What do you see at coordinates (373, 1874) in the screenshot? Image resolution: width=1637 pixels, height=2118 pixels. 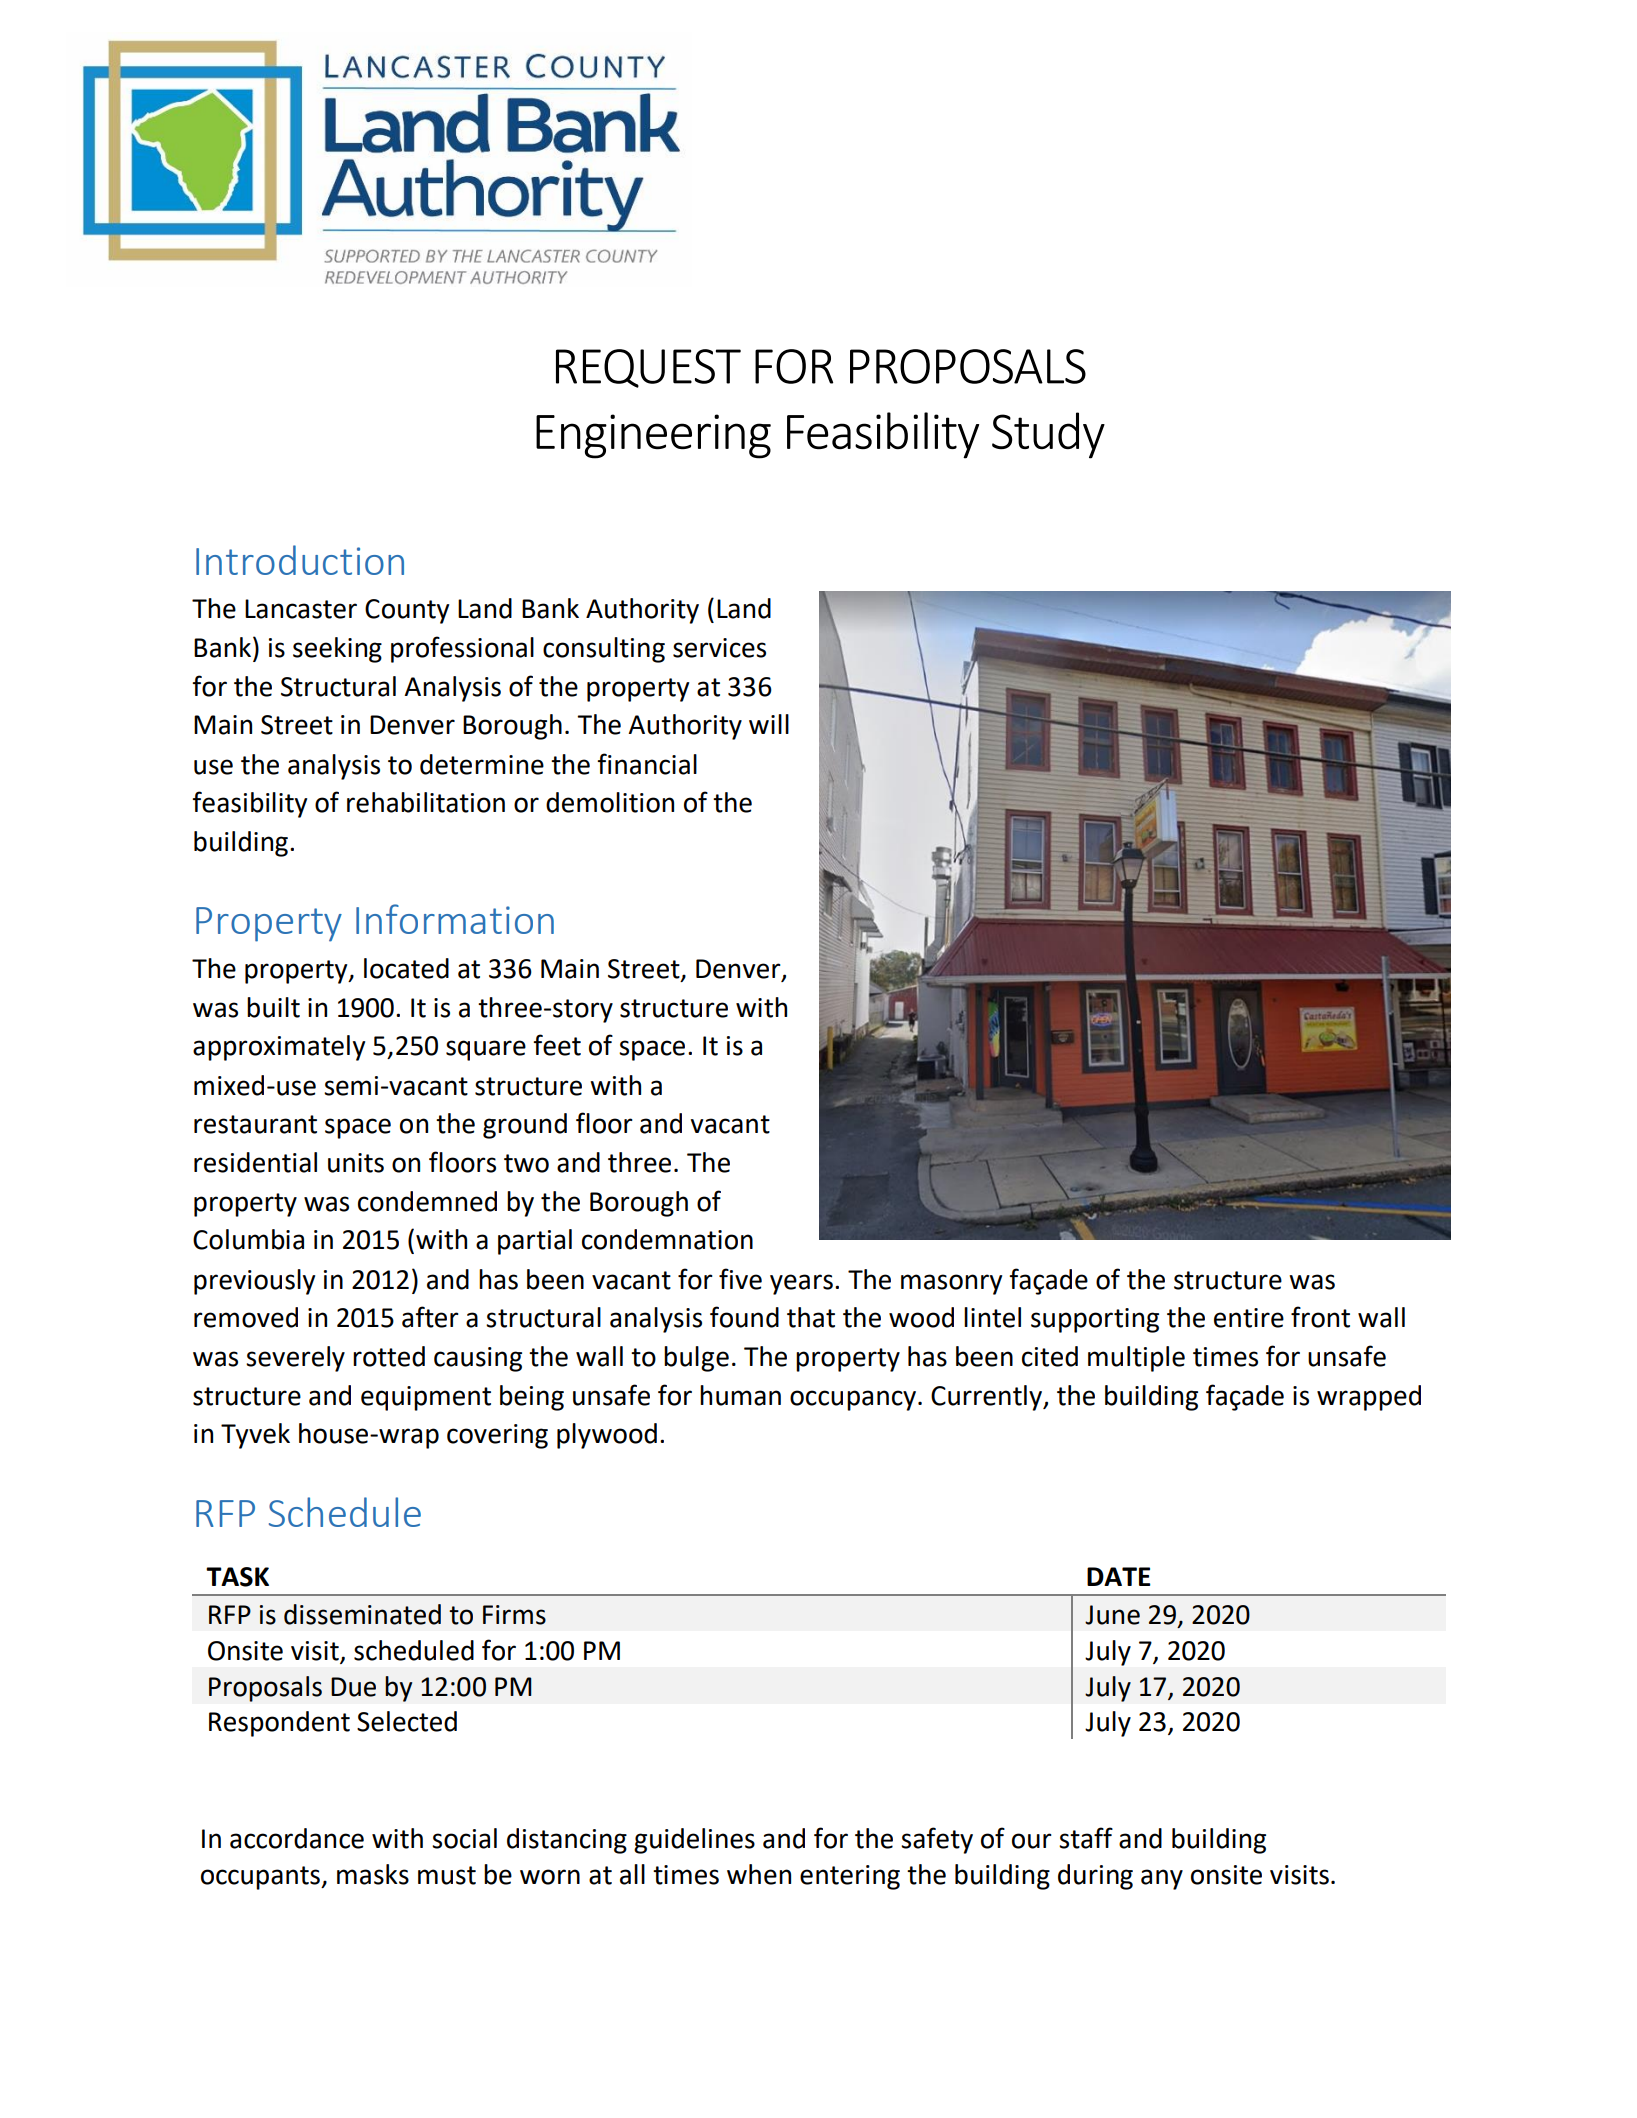 I see `masks` at bounding box center [373, 1874].
